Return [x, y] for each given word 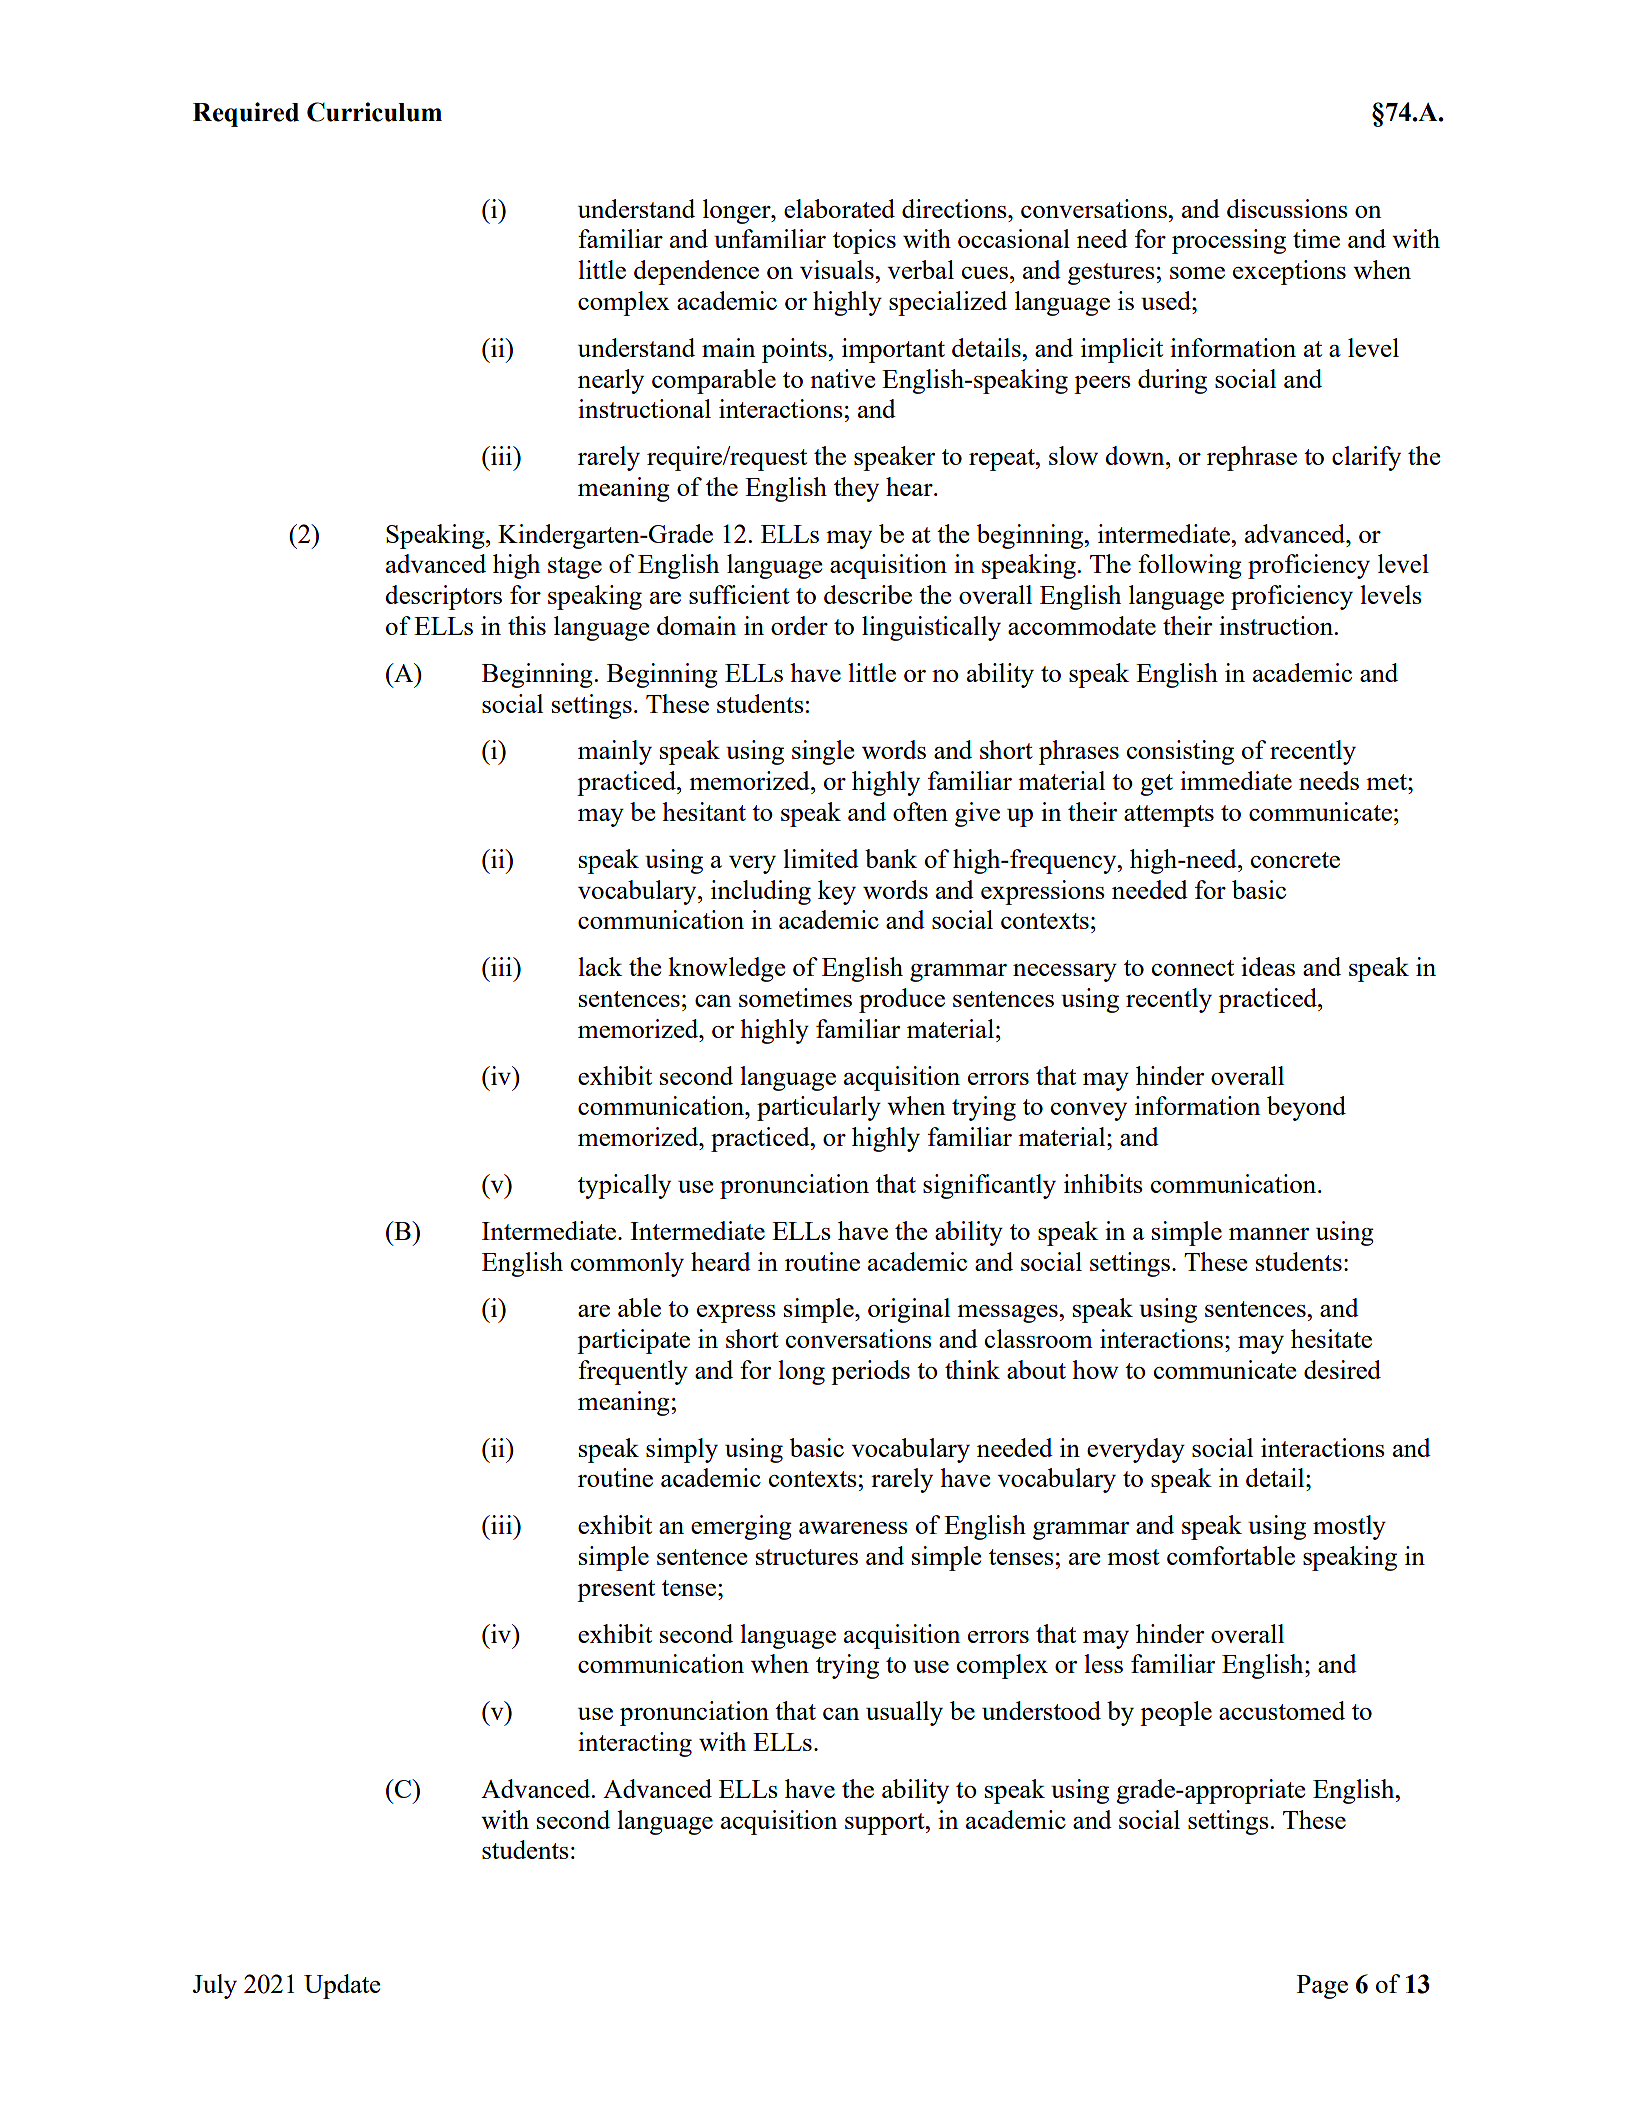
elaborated [839, 208]
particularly [819, 1108]
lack [600, 966]
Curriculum [374, 112]
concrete [1295, 860]
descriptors [443, 597]
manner [1269, 1234]
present [616, 1591]
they [856, 489]
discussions [1287, 208]
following [1190, 566]
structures [807, 1557]
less [1103, 1663]
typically [624, 1186]
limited [821, 858]
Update [342, 1986]
